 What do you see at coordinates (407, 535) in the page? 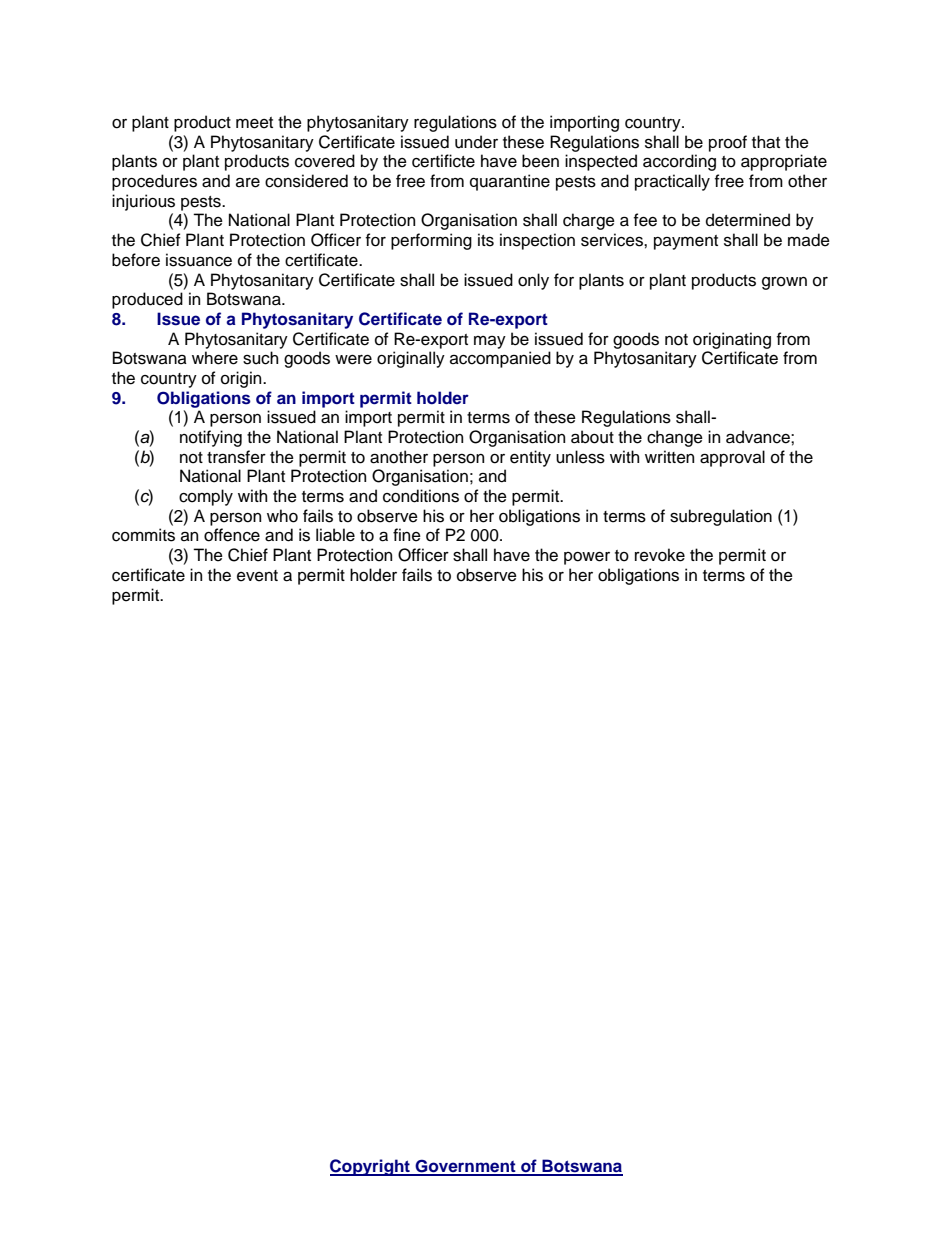
I see `fine` at bounding box center [407, 535].
